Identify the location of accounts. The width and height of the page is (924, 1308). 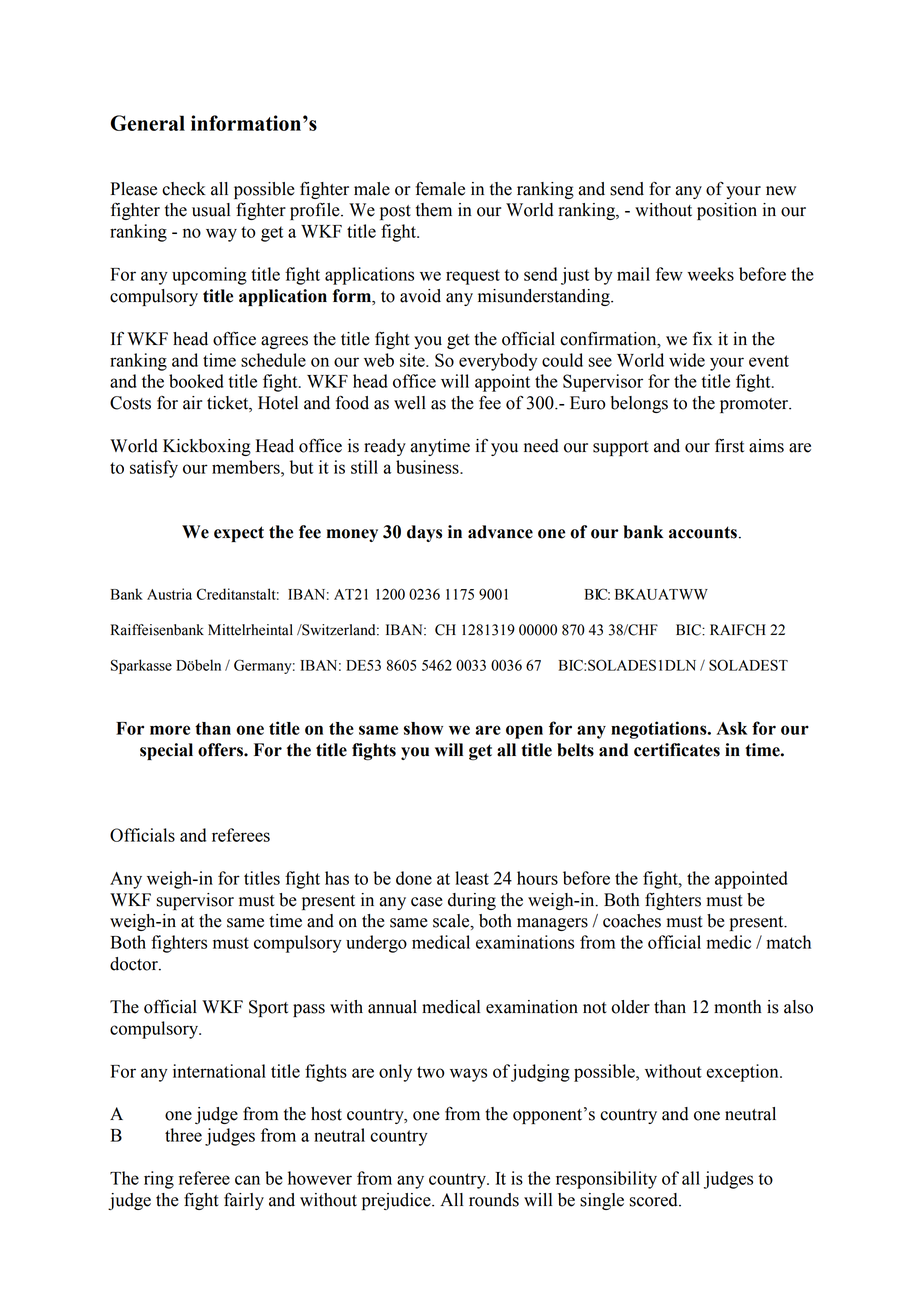
(703, 532).
